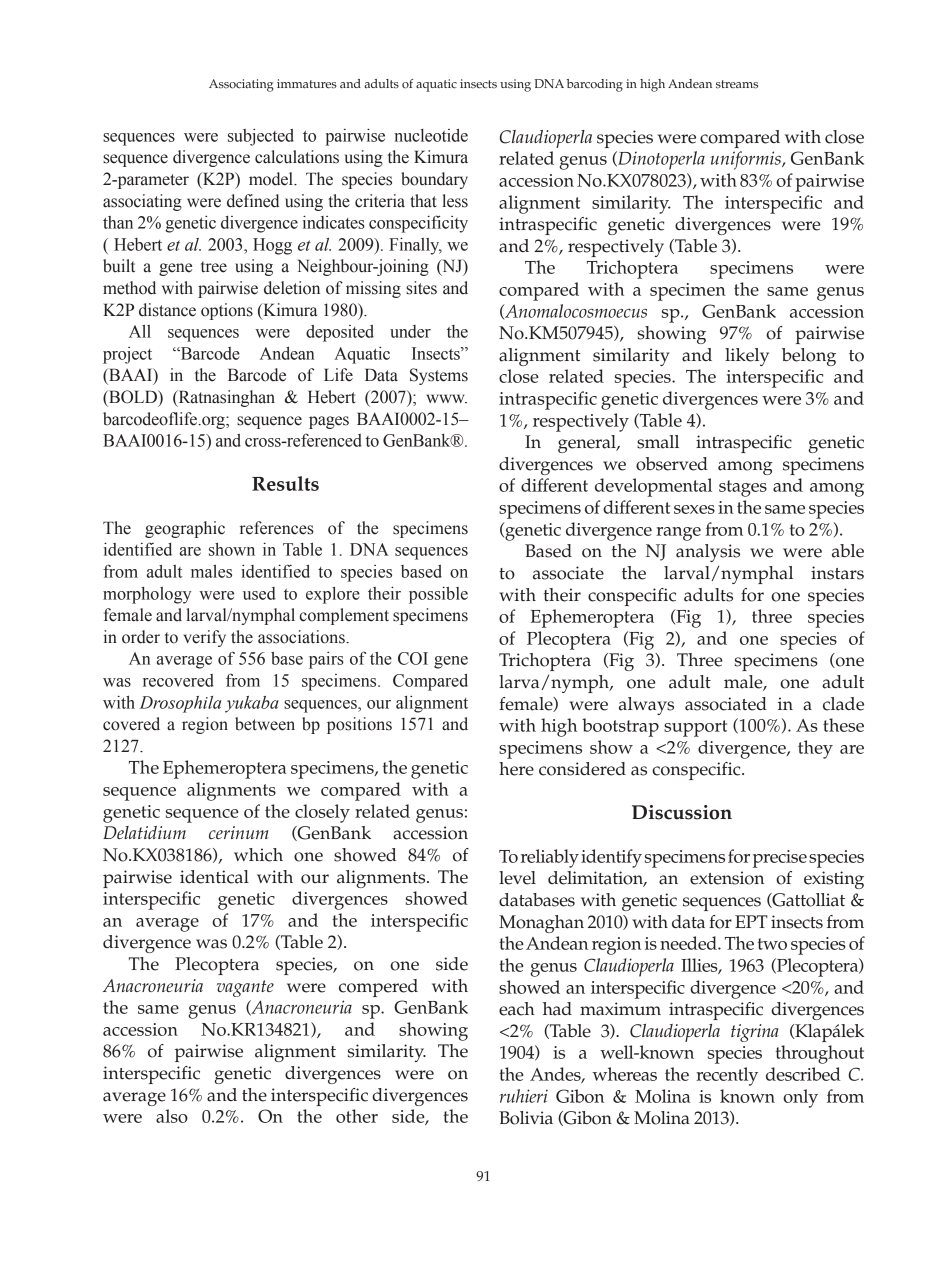 The image size is (952, 1262). I want to click on subjected, so click(261, 137).
